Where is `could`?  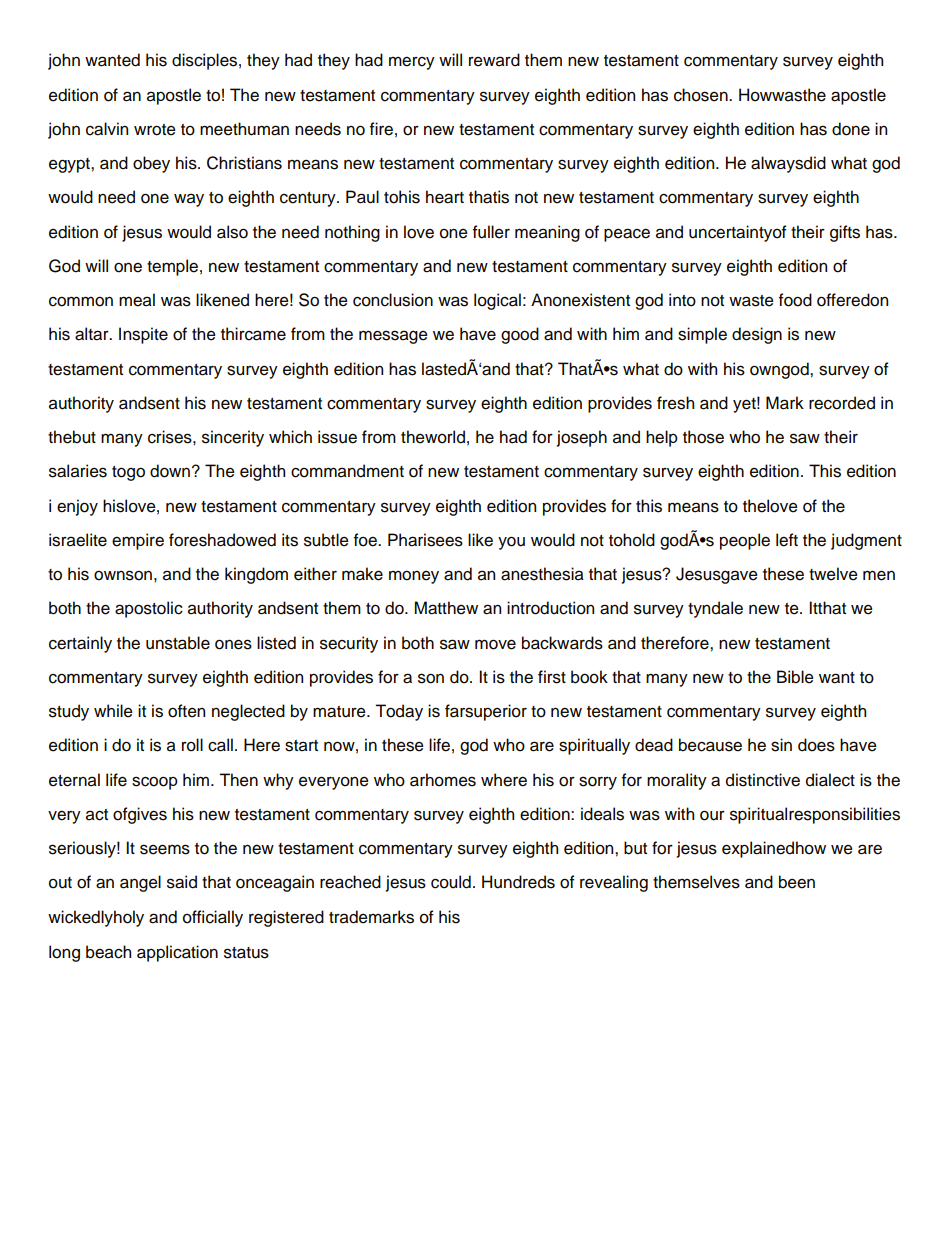
could is located at coordinates (451, 882).
